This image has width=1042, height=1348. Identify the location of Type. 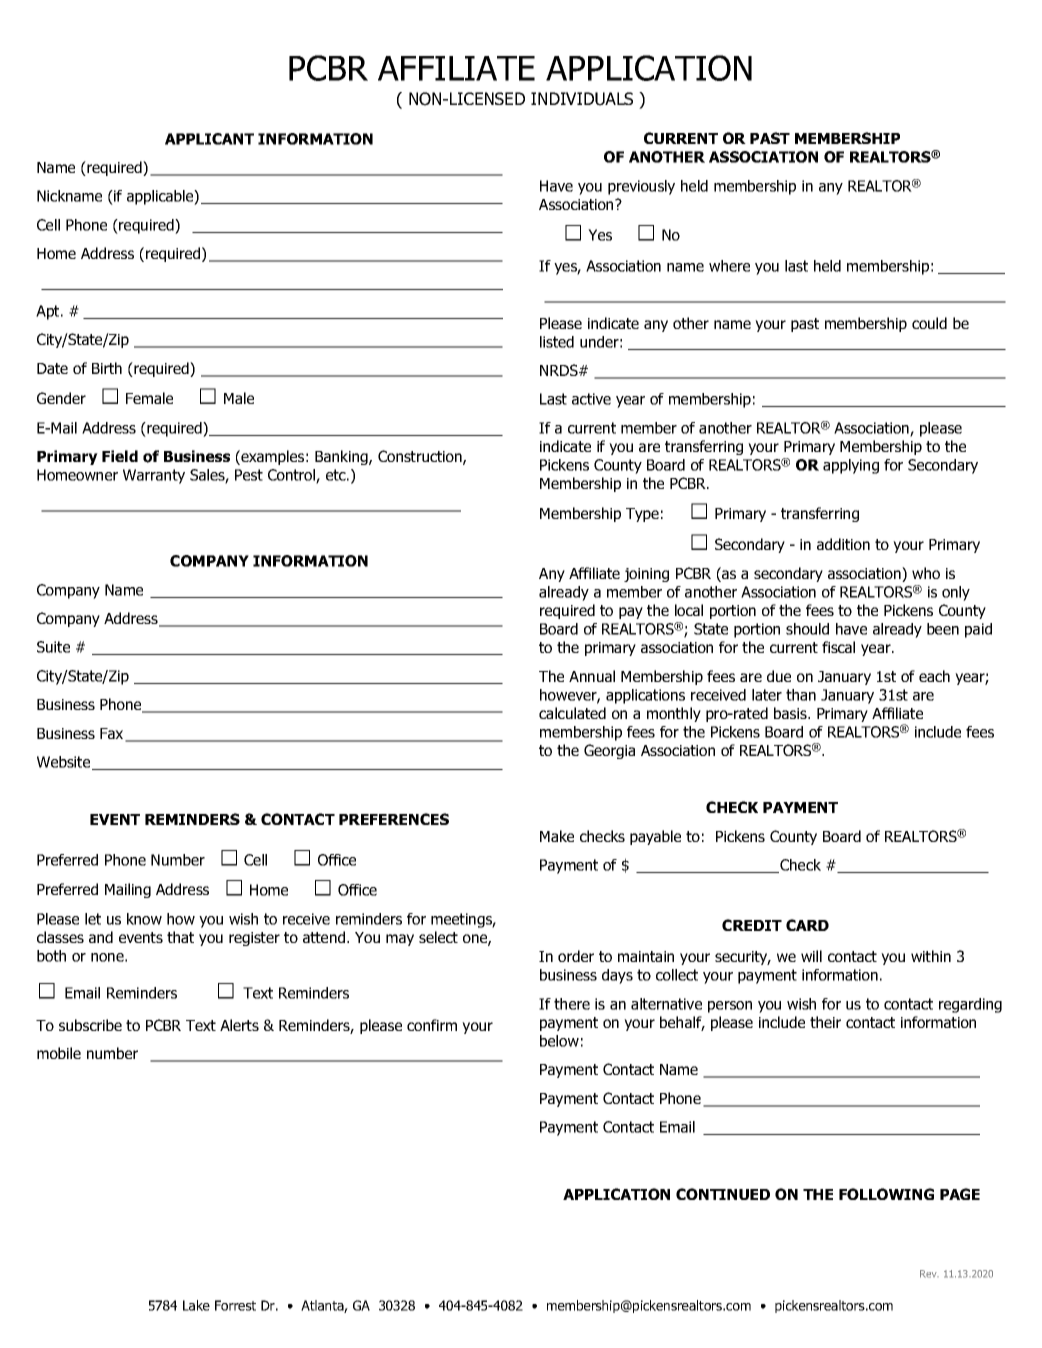
(642, 515).
